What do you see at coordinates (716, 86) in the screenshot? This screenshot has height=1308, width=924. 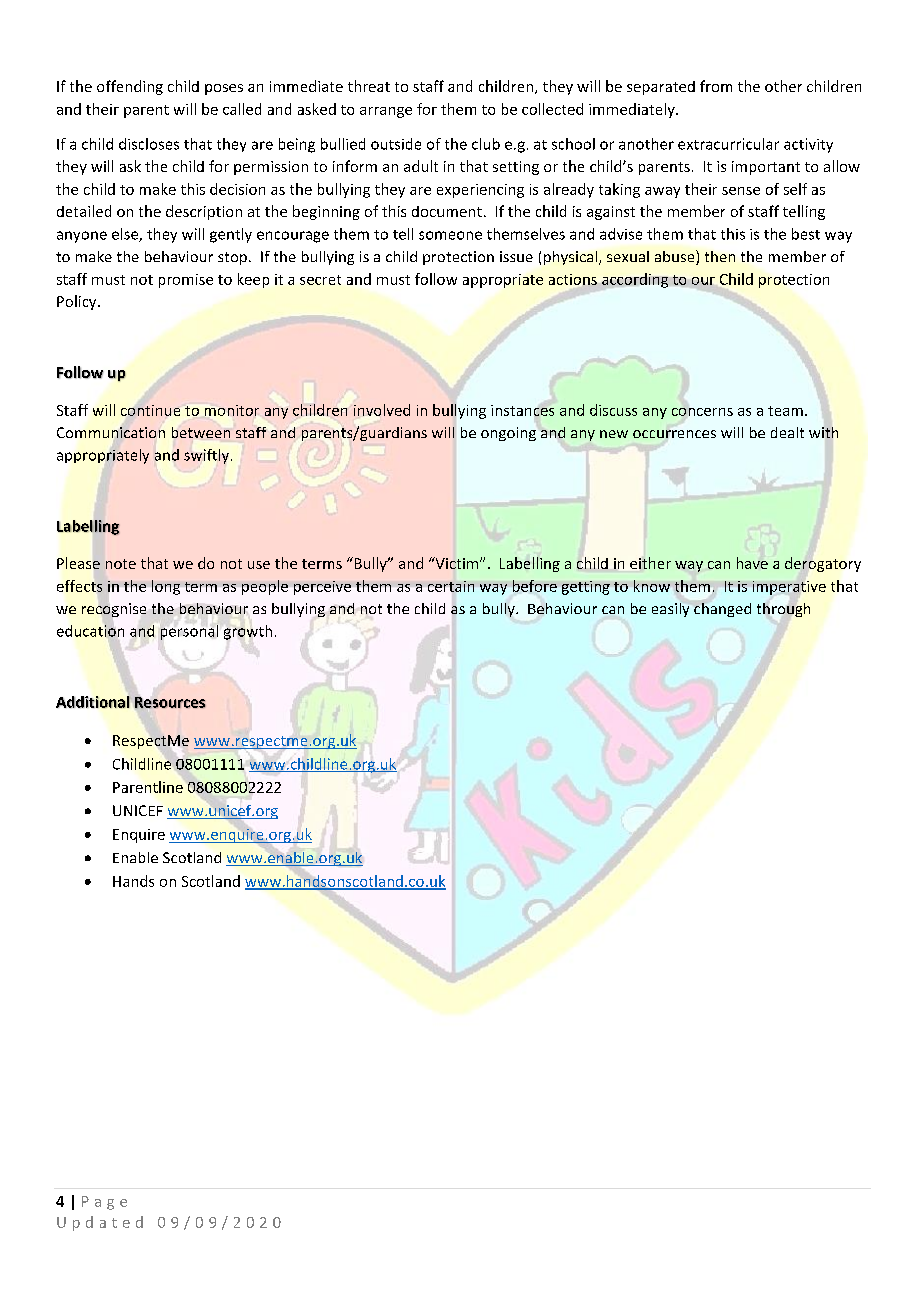 I see `from` at bounding box center [716, 86].
